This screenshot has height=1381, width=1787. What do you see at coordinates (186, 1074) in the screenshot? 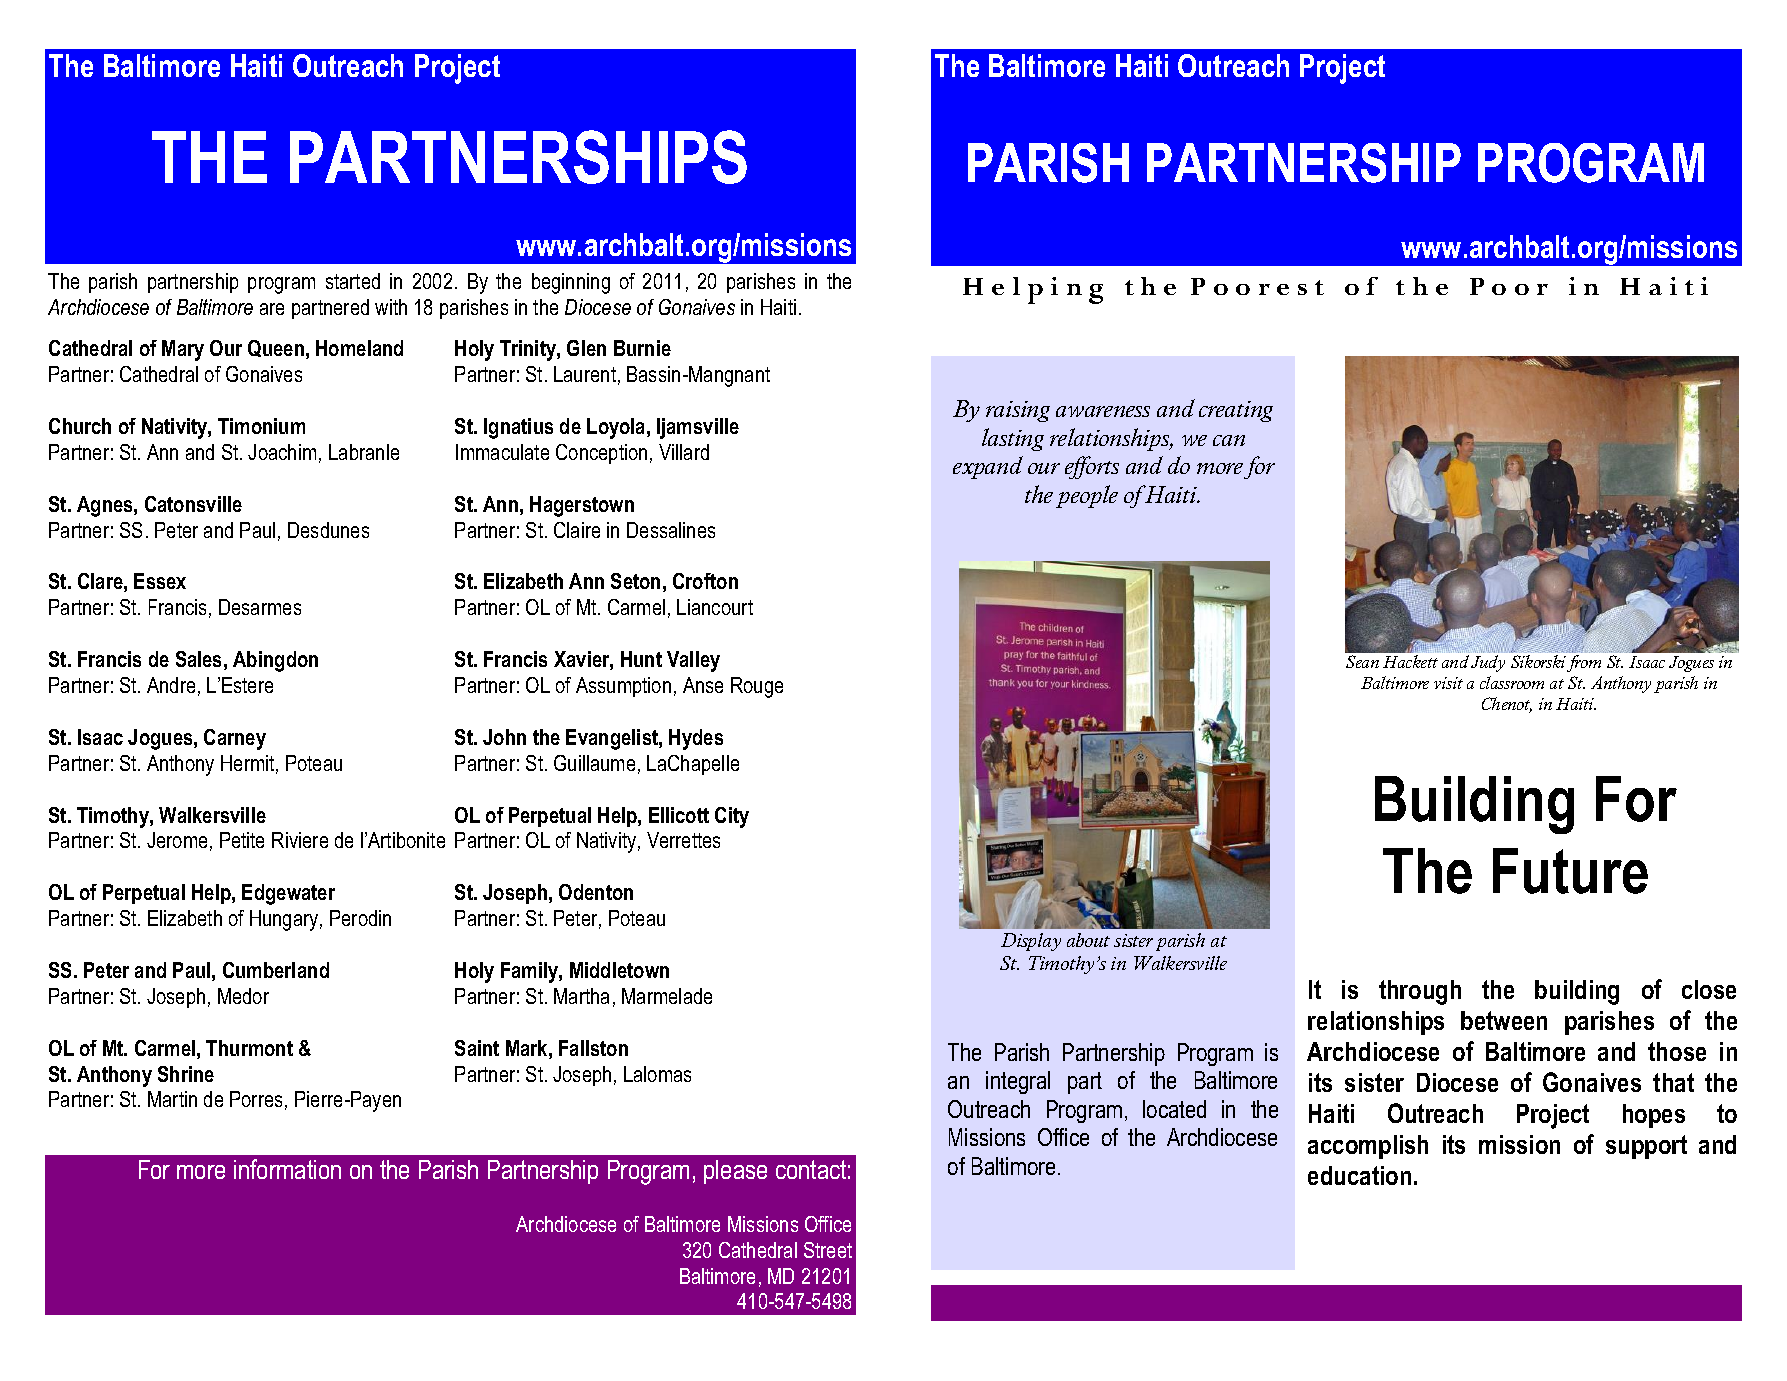
I see `Shrine` at bounding box center [186, 1074].
